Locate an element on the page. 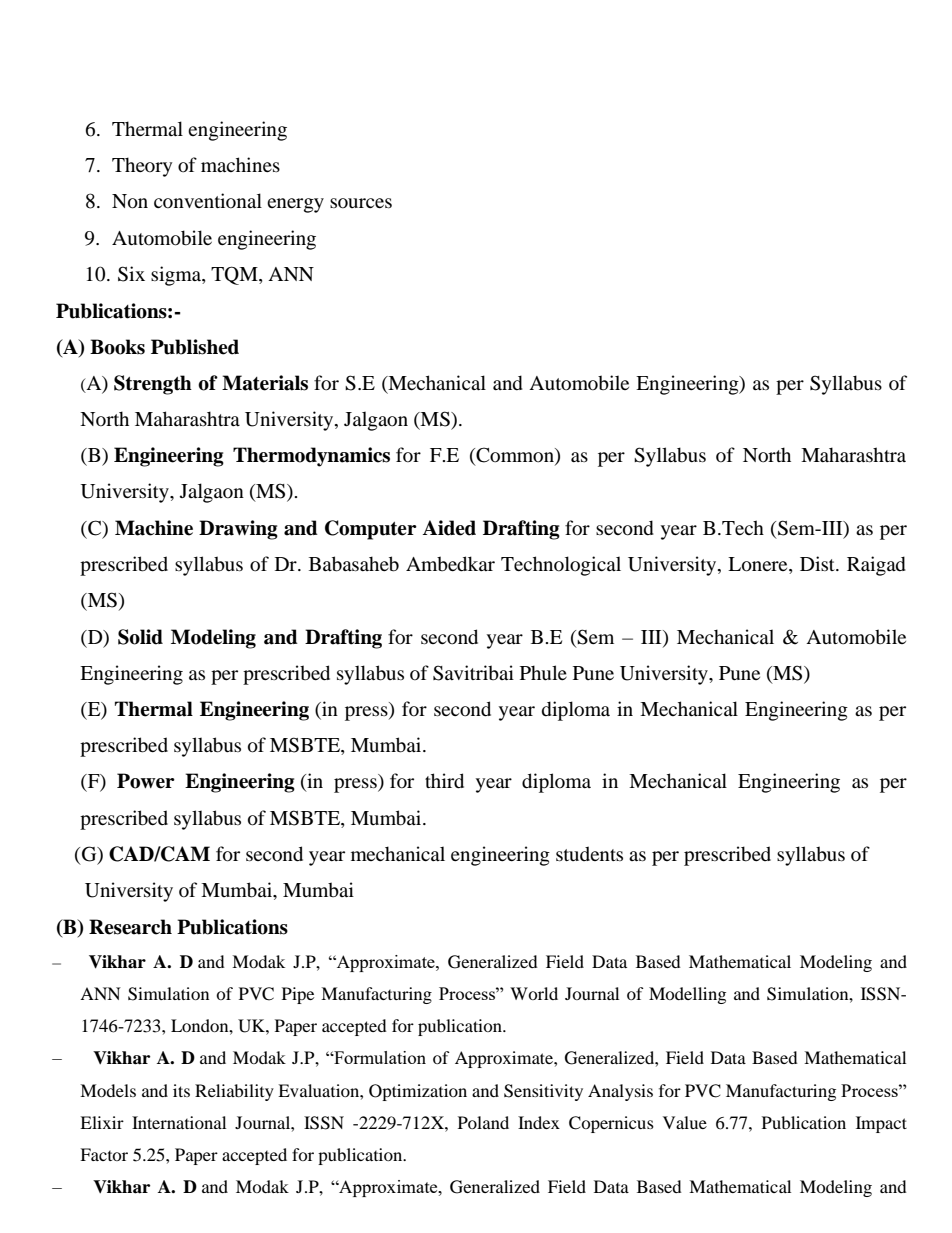 This document has height=1233, width=952. conventional is located at coordinates (208, 201).
